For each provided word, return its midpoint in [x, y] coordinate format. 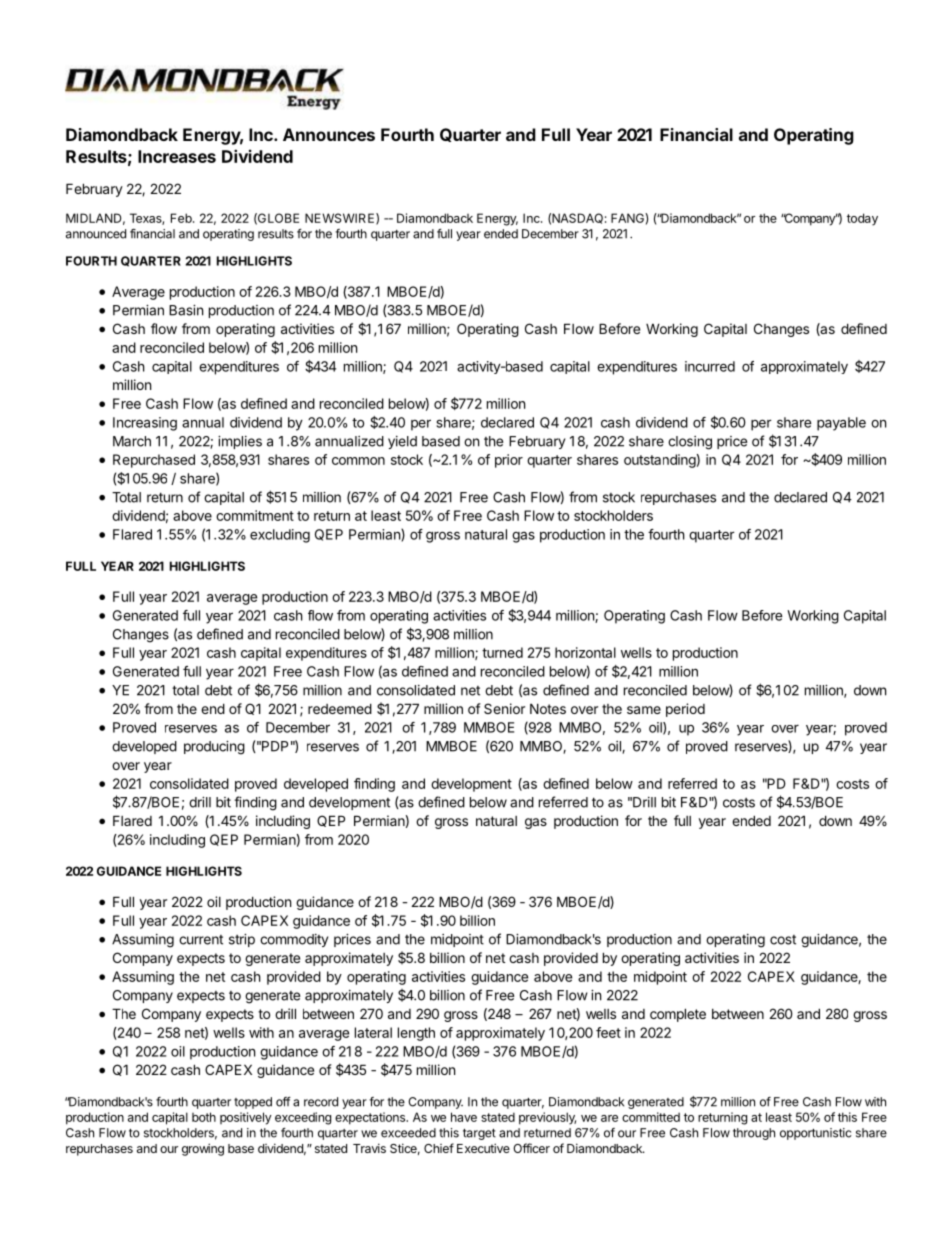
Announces [329, 134]
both [204, 1117]
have [464, 1117]
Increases [177, 156]
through [754, 1134]
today [862, 219]
